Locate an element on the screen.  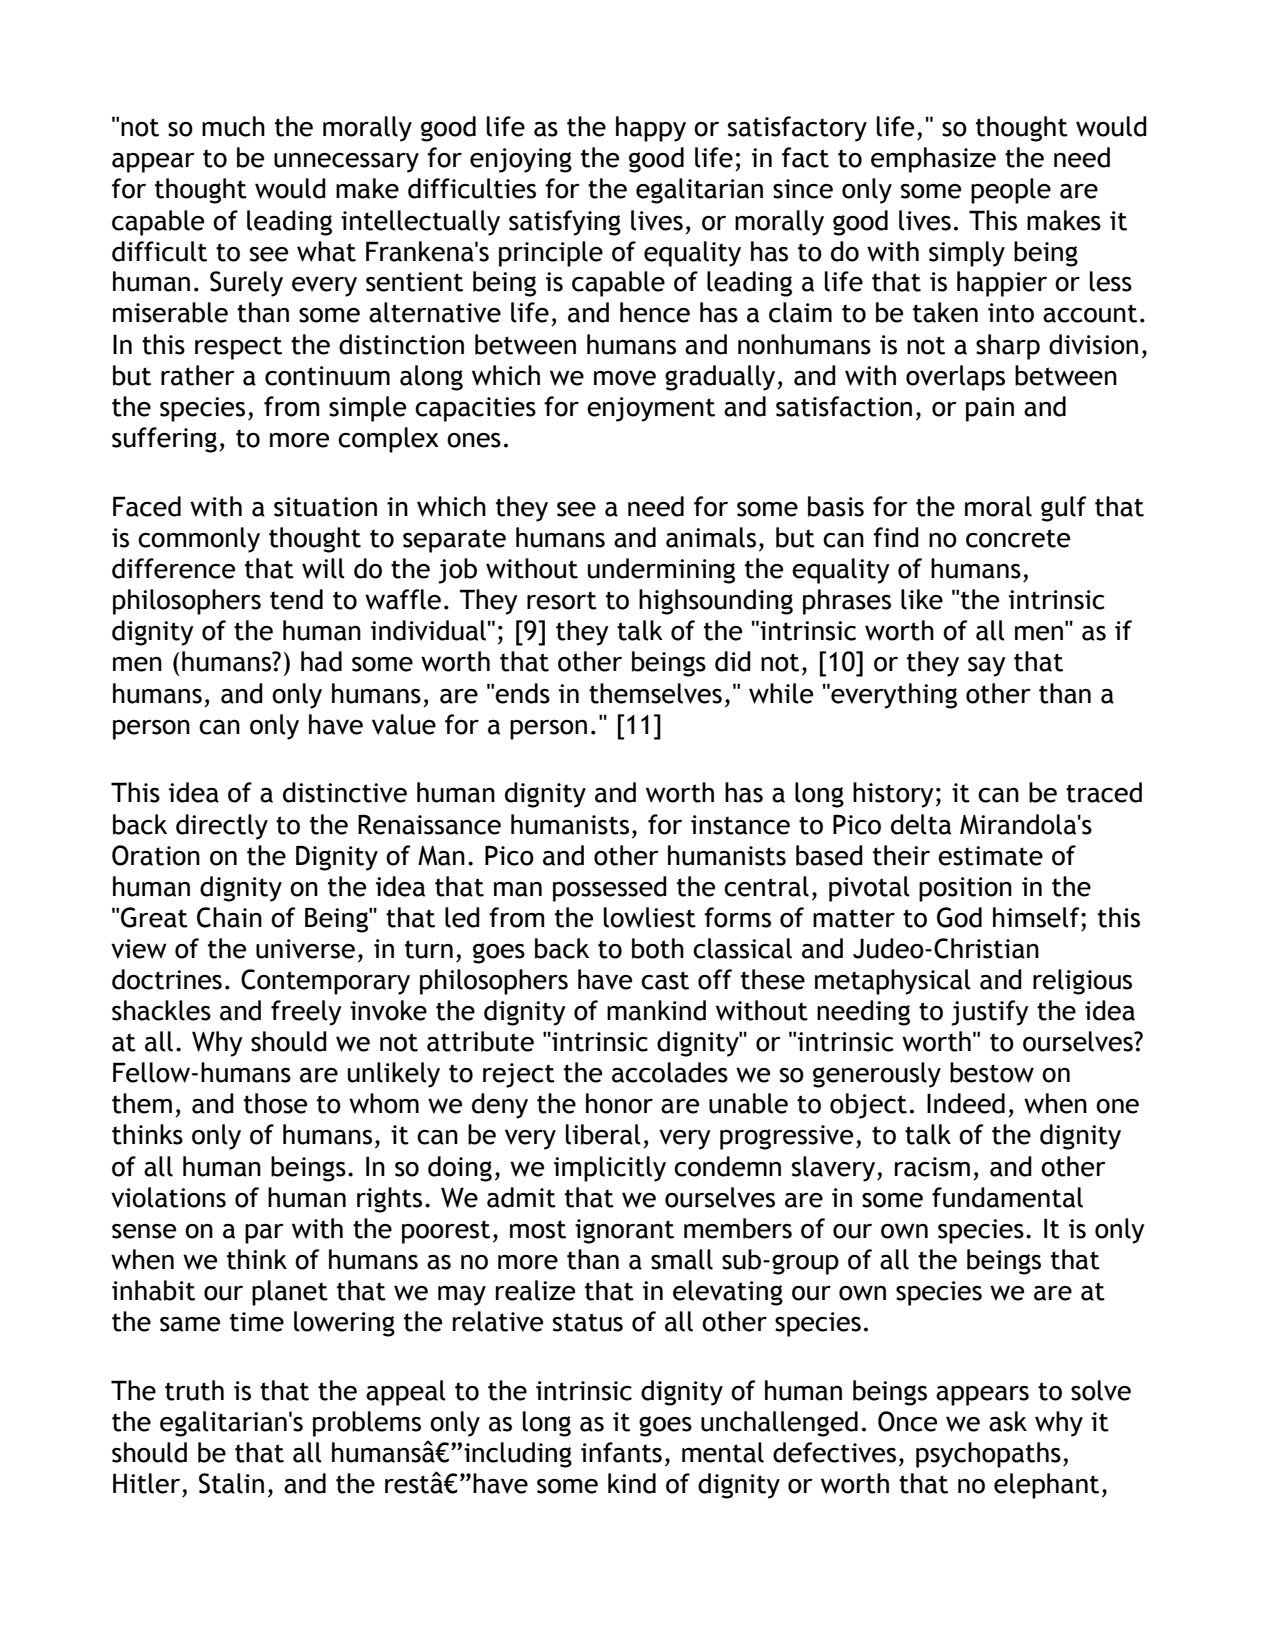
much is located at coordinates (233, 126).
